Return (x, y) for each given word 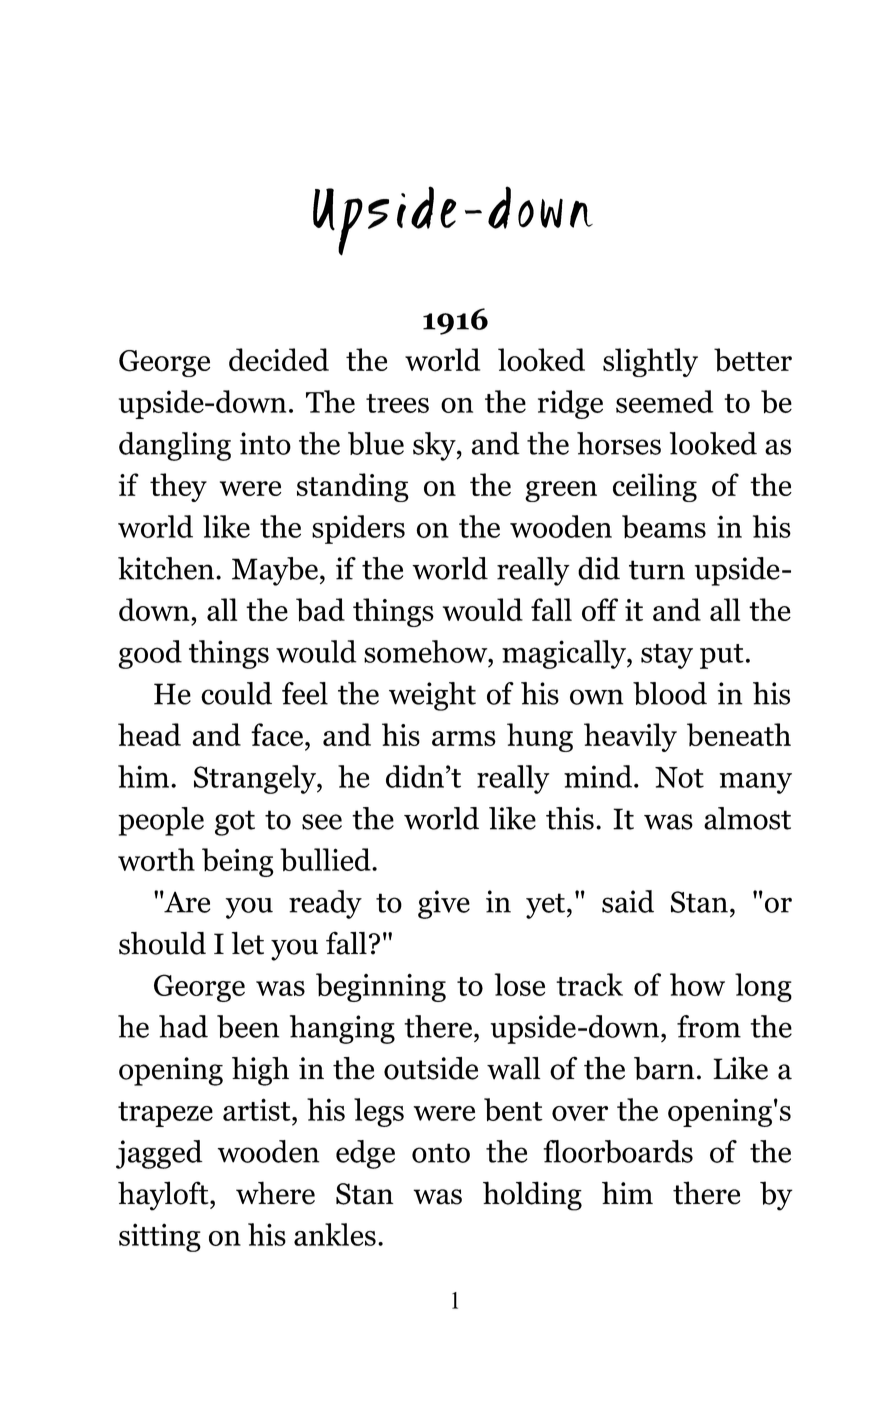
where (275, 1193)
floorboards (618, 1151)
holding (532, 1196)
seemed (665, 401)
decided (279, 359)
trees (397, 403)
